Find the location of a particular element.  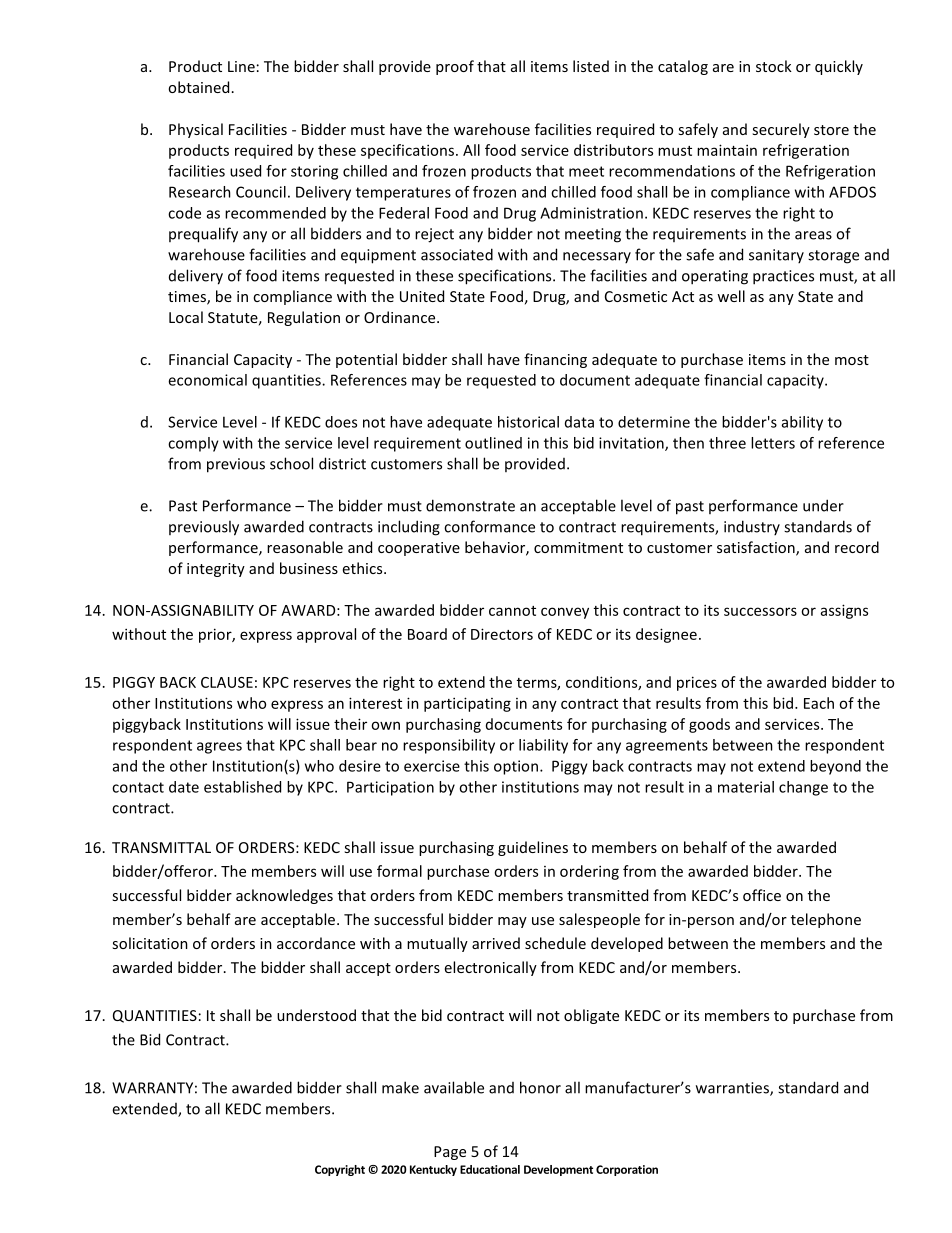

participating is located at coordinates (467, 704).
